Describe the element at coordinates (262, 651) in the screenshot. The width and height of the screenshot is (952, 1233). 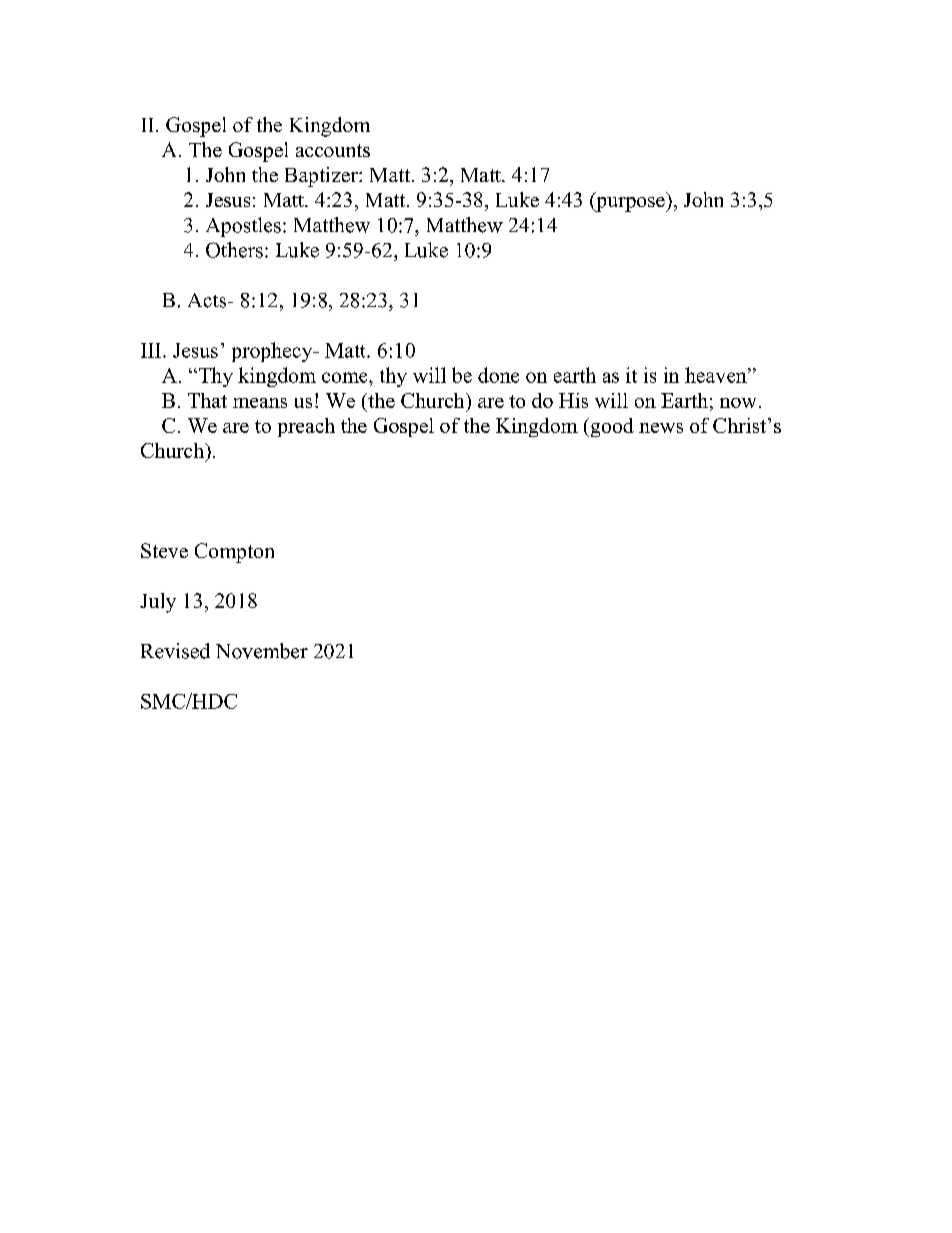
I see `November` at that location.
